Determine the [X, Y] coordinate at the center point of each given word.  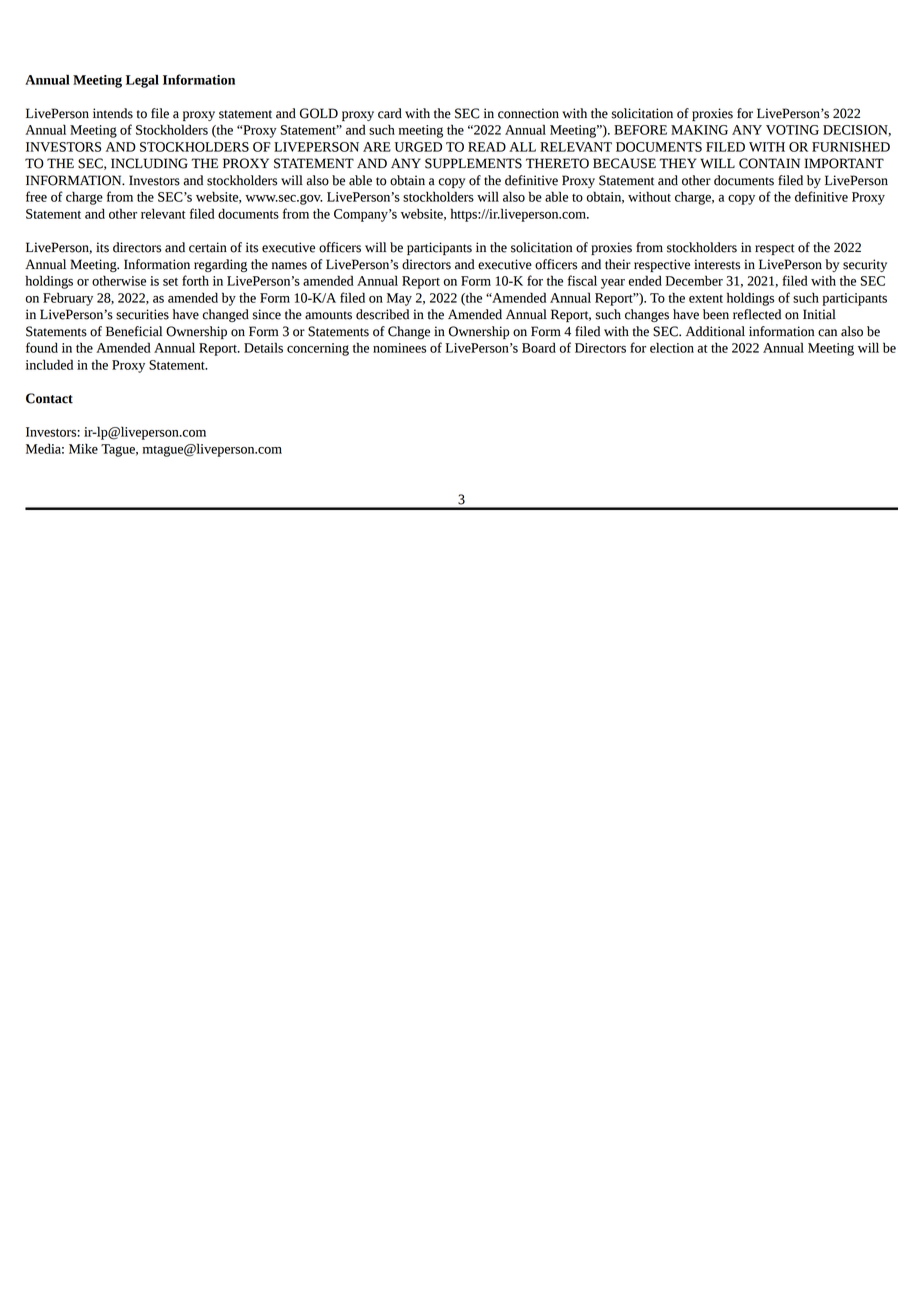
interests [717, 264]
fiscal [582, 280]
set [170, 282]
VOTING [792, 130]
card [390, 113]
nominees [399, 348]
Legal [142, 81]
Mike [83, 449]
